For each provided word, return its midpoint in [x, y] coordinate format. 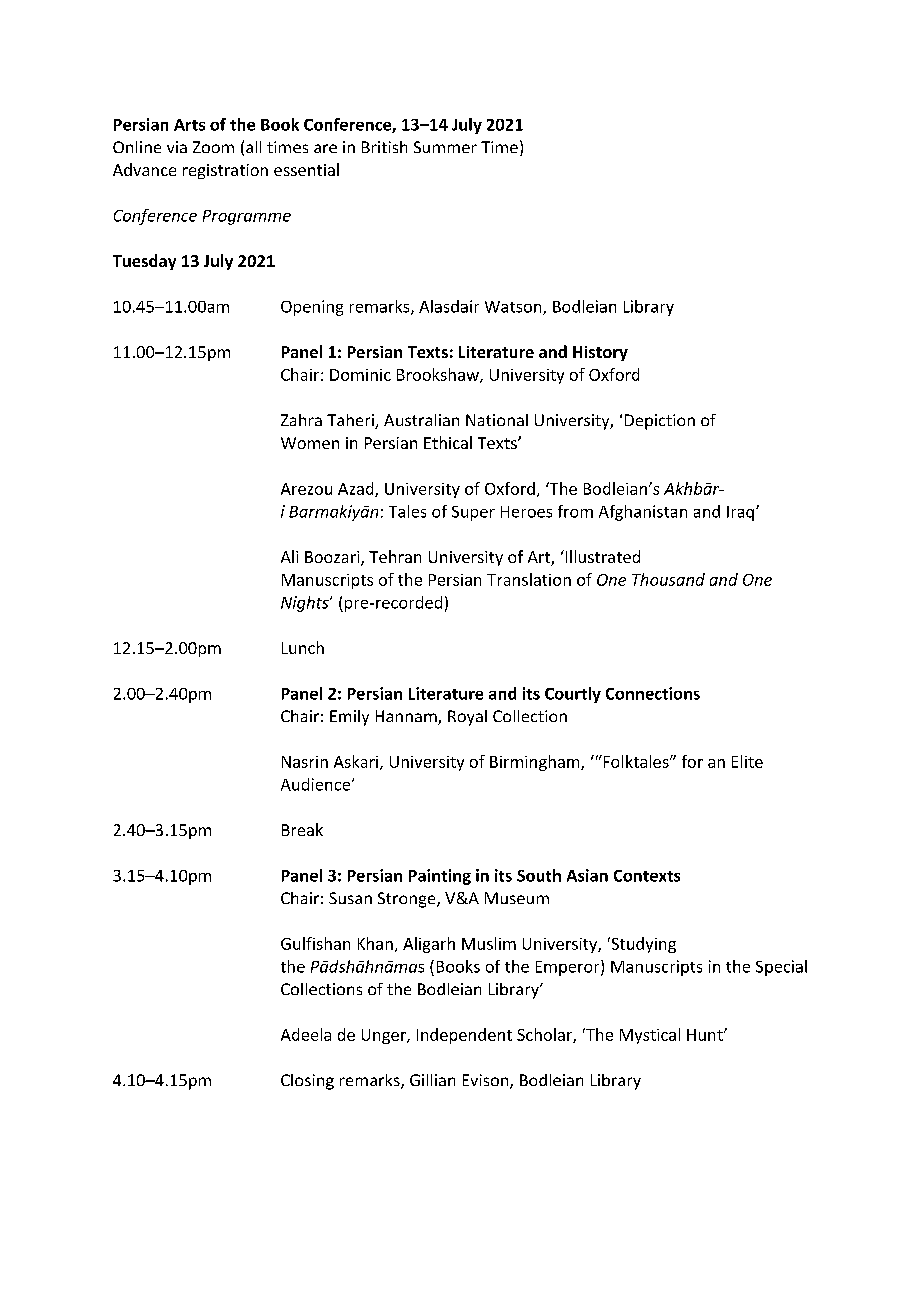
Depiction [660, 422]
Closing [307, 1082]
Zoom [213, 147]
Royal [467, 718]
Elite [747, 761]
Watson [514, 308]
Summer [445, 147]
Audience [317, 784]
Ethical [448, 442]
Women [310, 443]
